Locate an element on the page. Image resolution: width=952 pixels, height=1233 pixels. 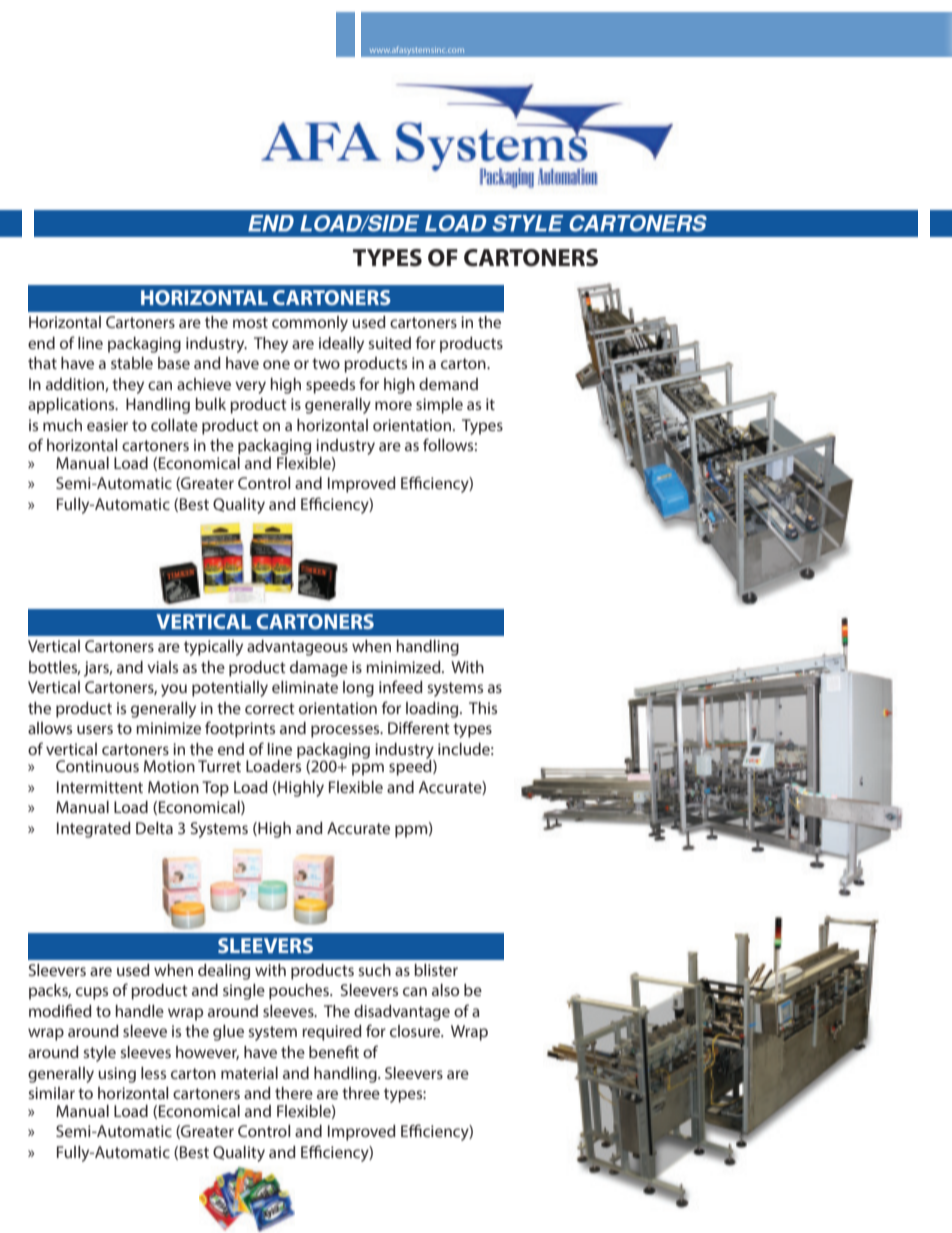
Different is located at coordinates (419, 727).
